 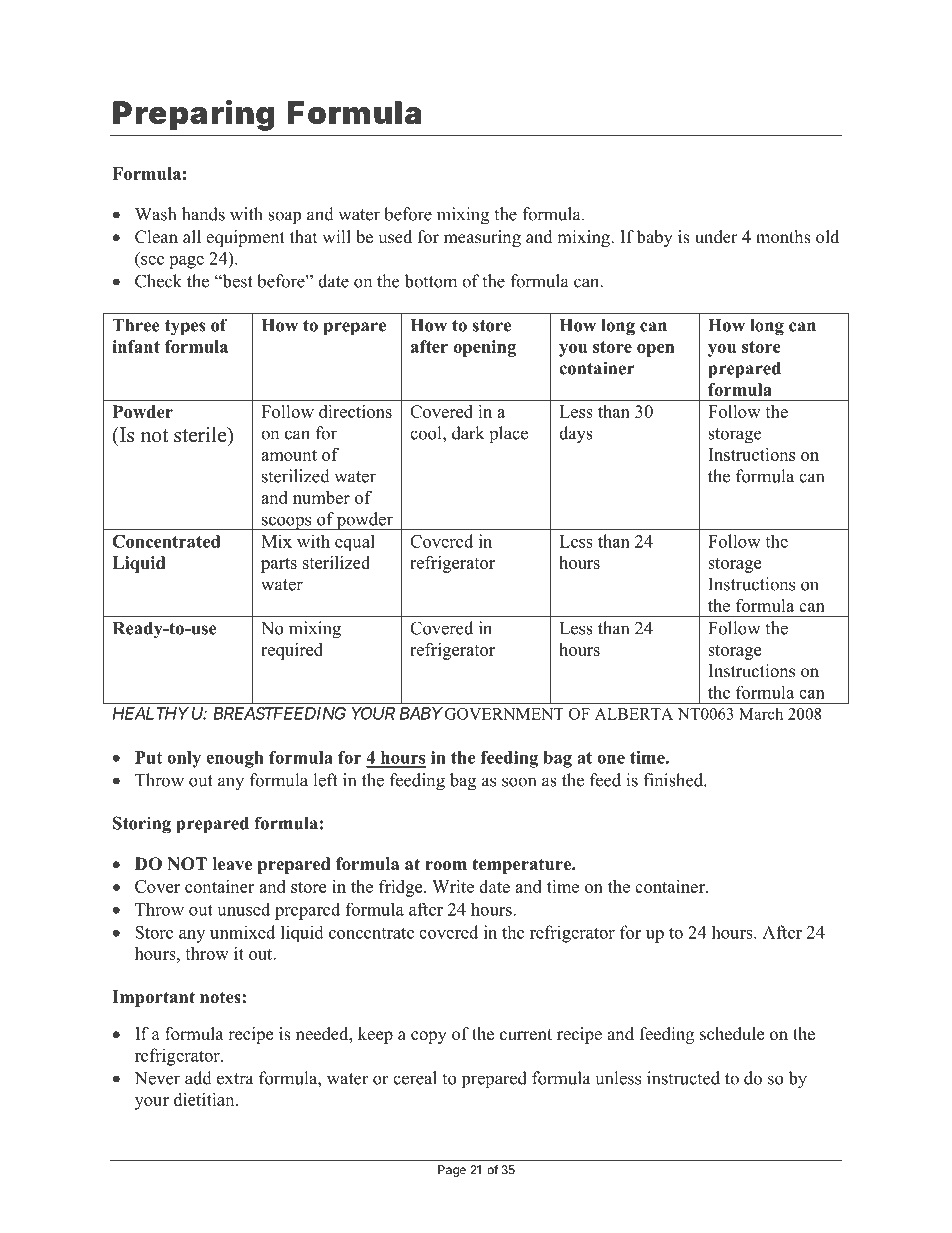 I want to click on extra, so click(x=235, y=1079).
